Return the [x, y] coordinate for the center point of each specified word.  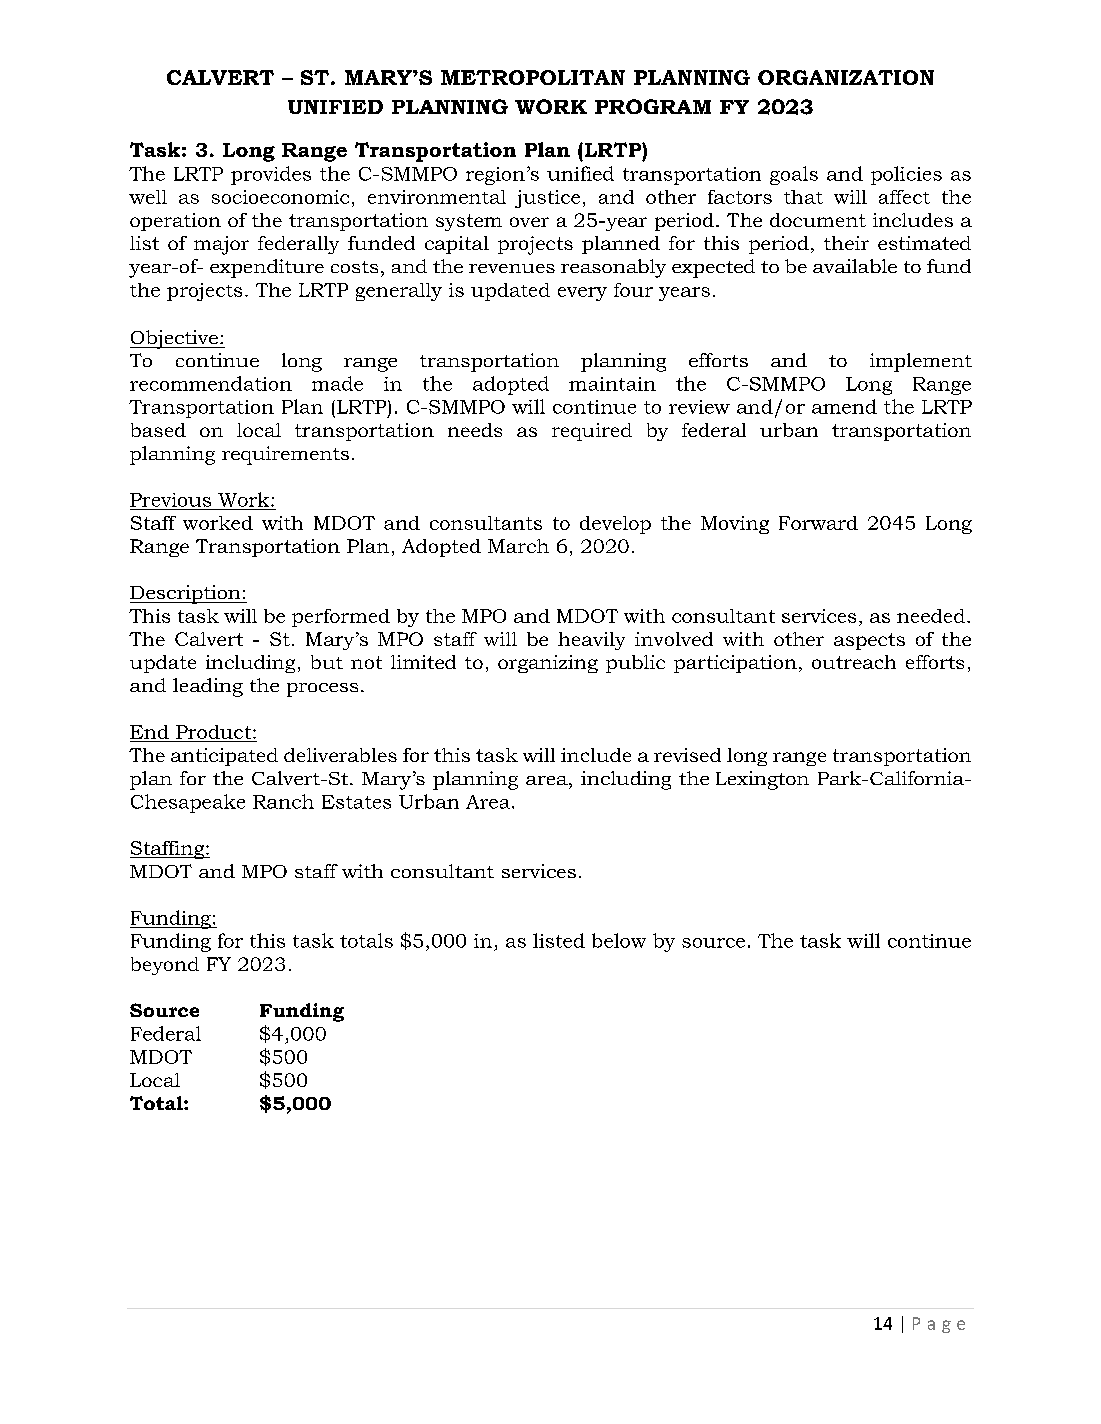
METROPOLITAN [533, 77]
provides [271, 175]
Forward [818, 523]
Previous [170, 500]
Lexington [762, 780]
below [619, 940]
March [518, 546]
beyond [165, 966]
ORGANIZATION [846, 77]
